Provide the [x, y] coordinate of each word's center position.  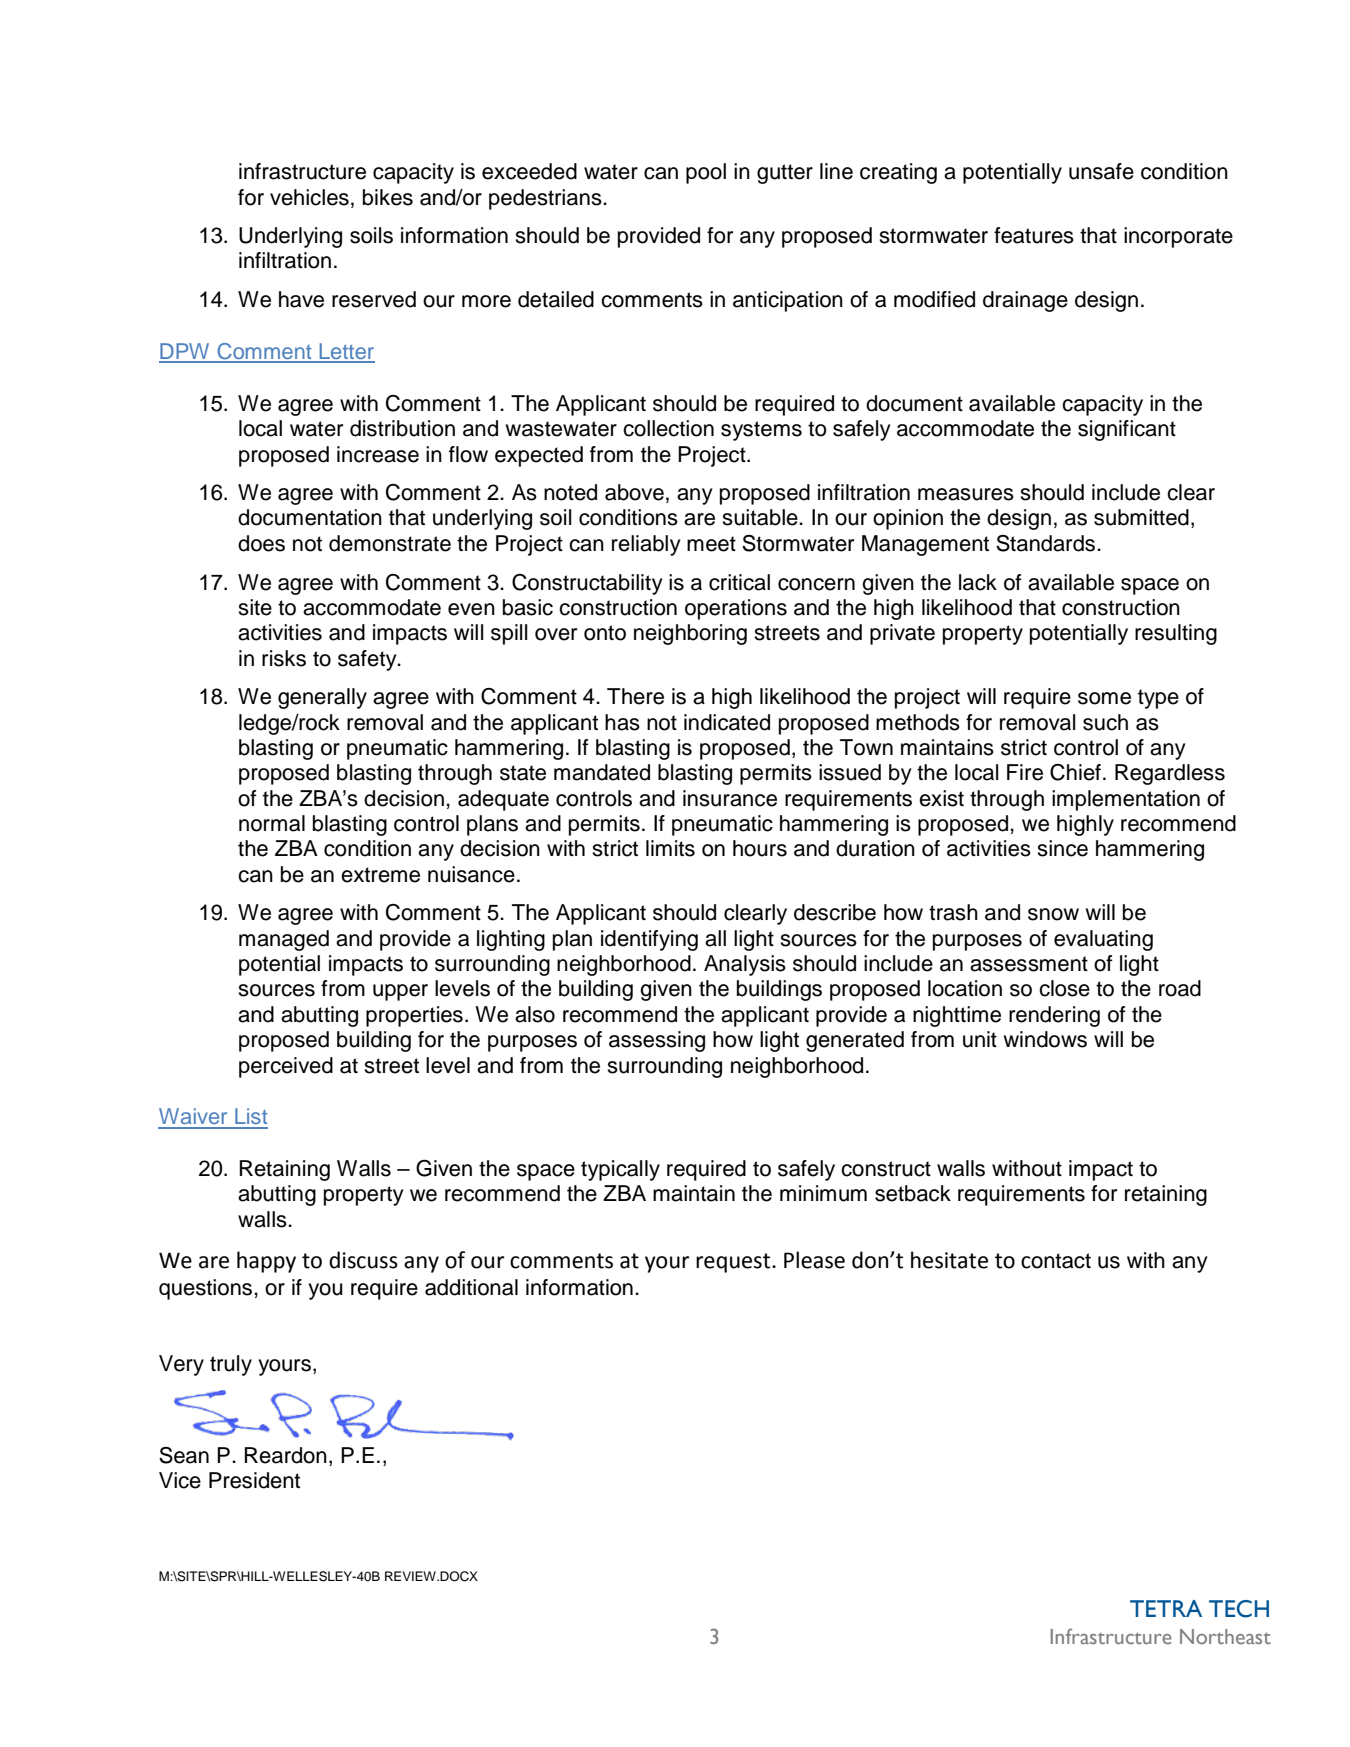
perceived [286, 1067]
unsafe [1101, 171]
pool [706, 173]
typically [620, 1170]
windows [1045, 1039]
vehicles [309, 197]
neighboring [690, 634]
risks [284, 658]
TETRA [1166, 1608]
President [254, 1480]
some [1104, 698]
